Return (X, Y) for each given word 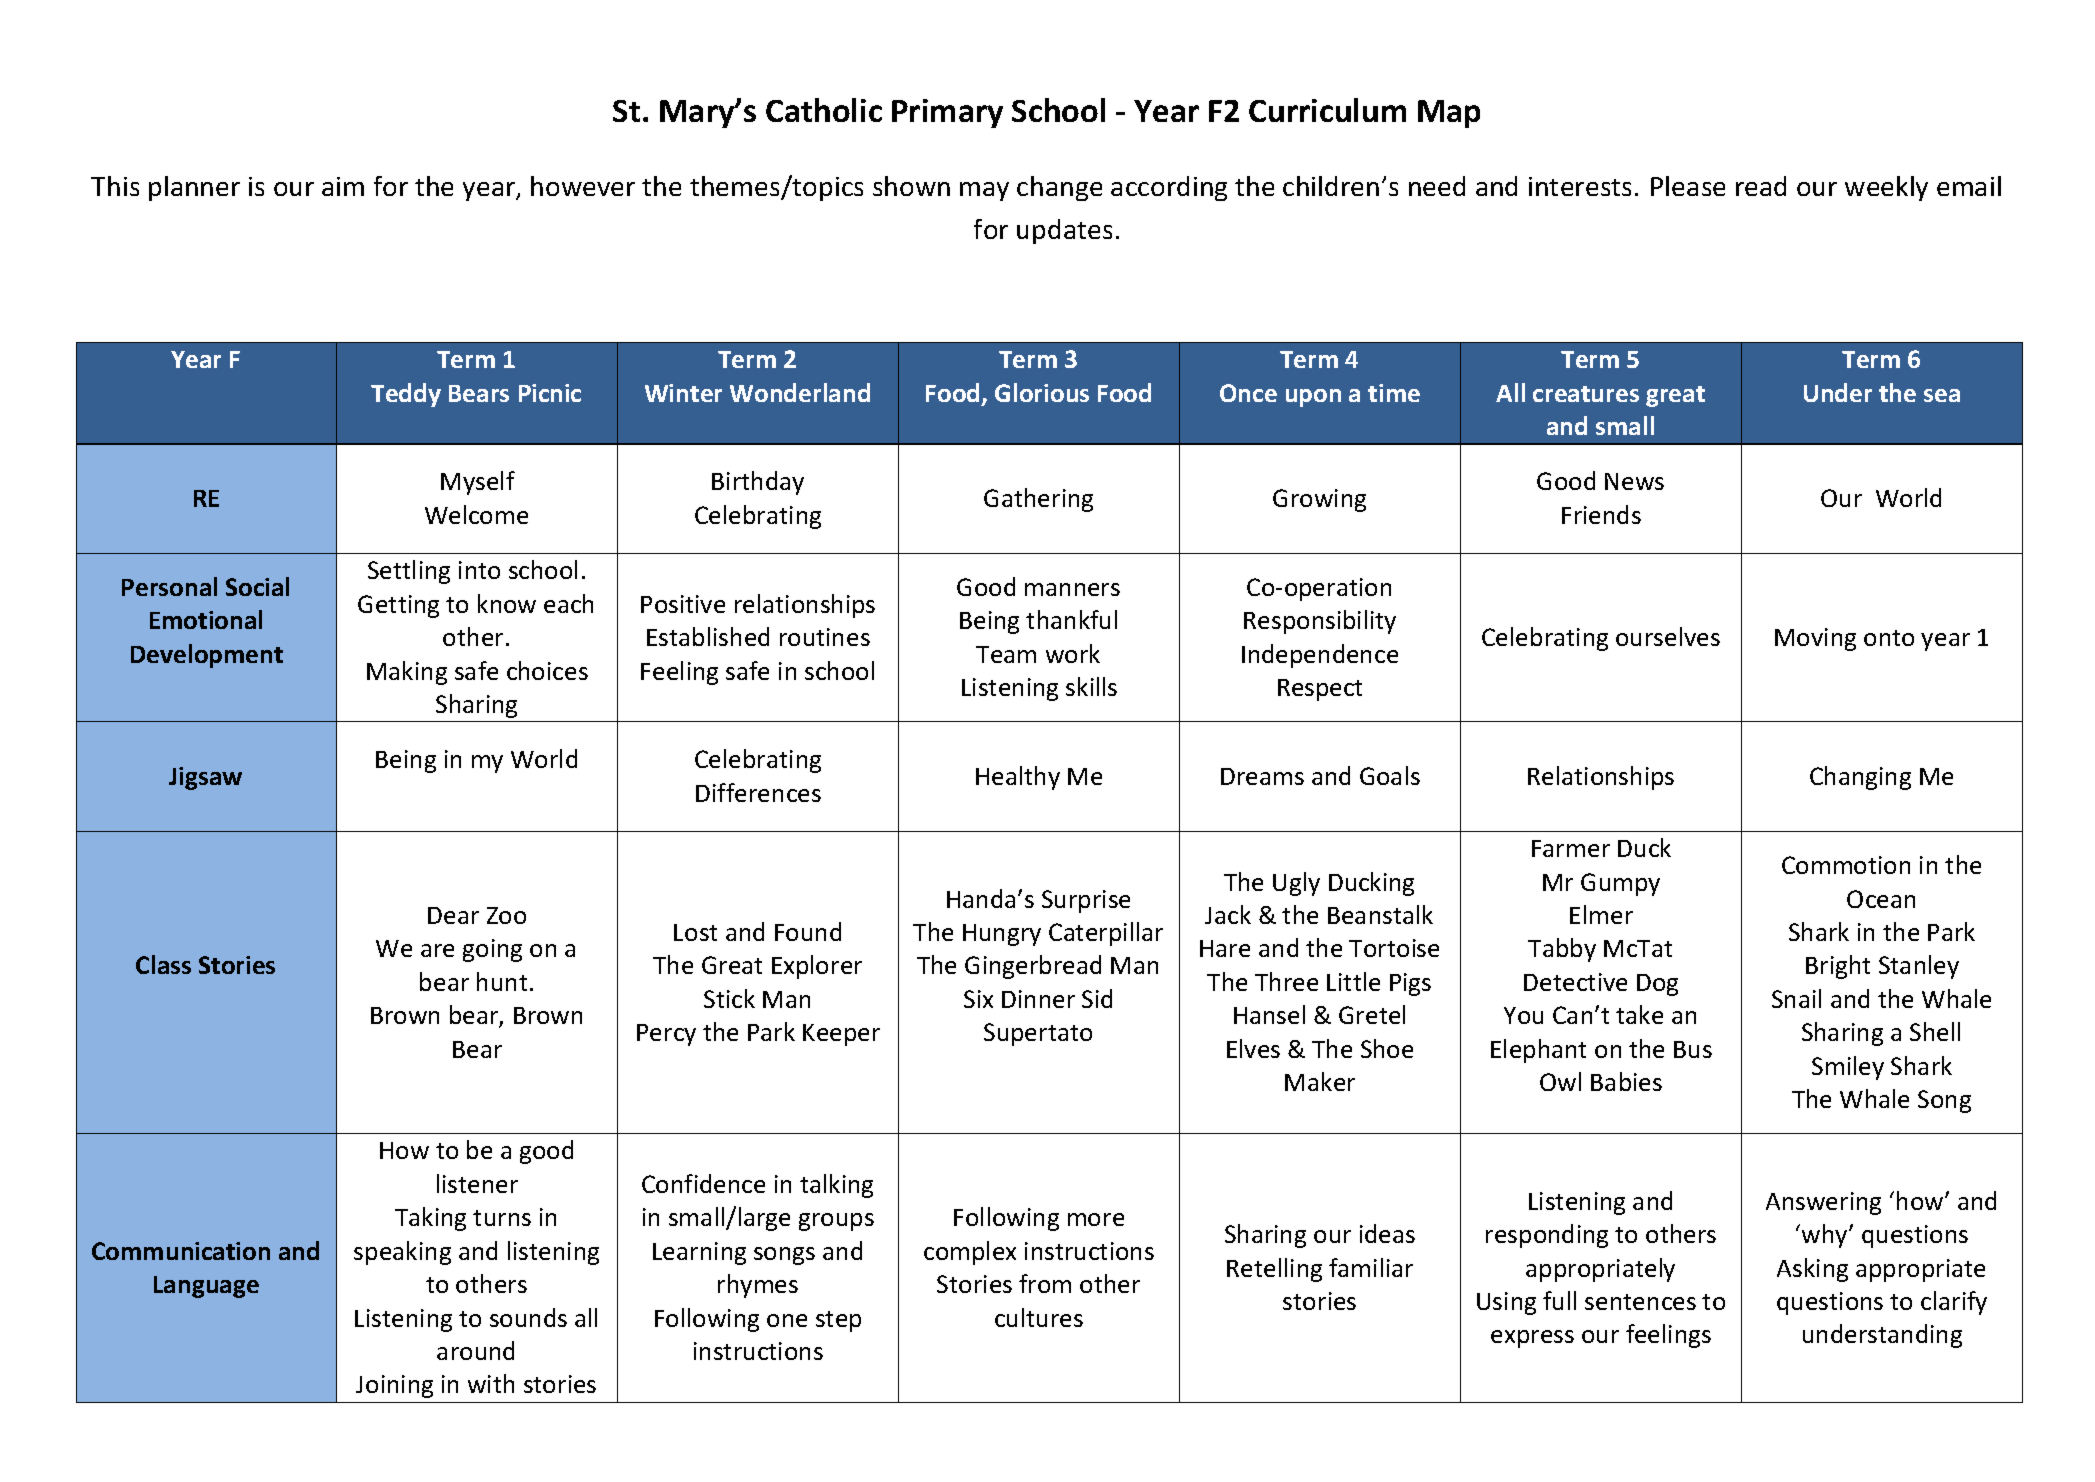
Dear (453, 915)
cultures (1039, 1317)
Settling (409, 572)
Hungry (1002, 935)
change (1059, 188)
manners (1072, 589)
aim (343, 186)
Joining (394, 1386)
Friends (1601, 514)
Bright (1838, 967)
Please (1688, 186)
